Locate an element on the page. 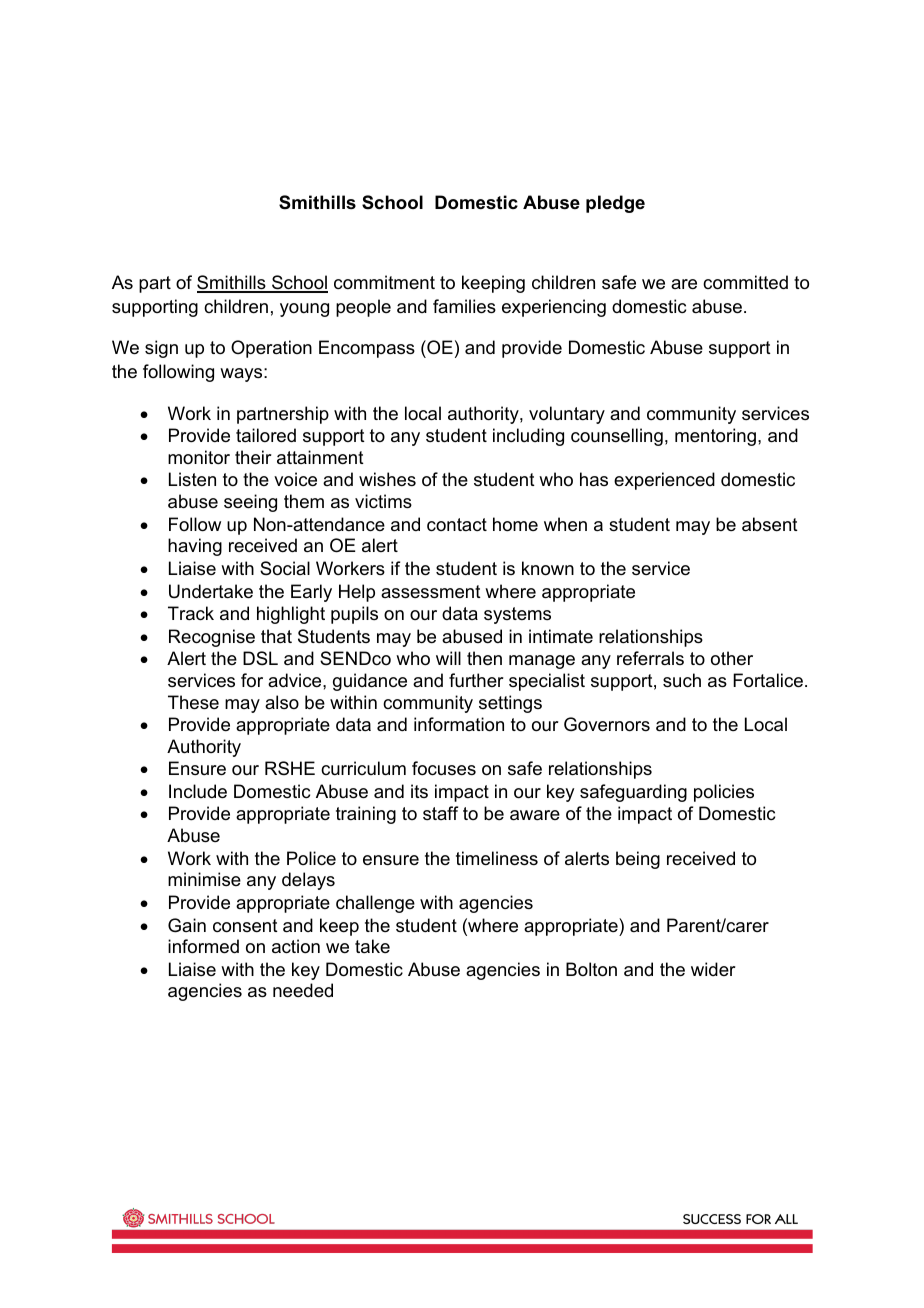 The image size is (924, 1308). policies is located at coordinates (724, 793).
